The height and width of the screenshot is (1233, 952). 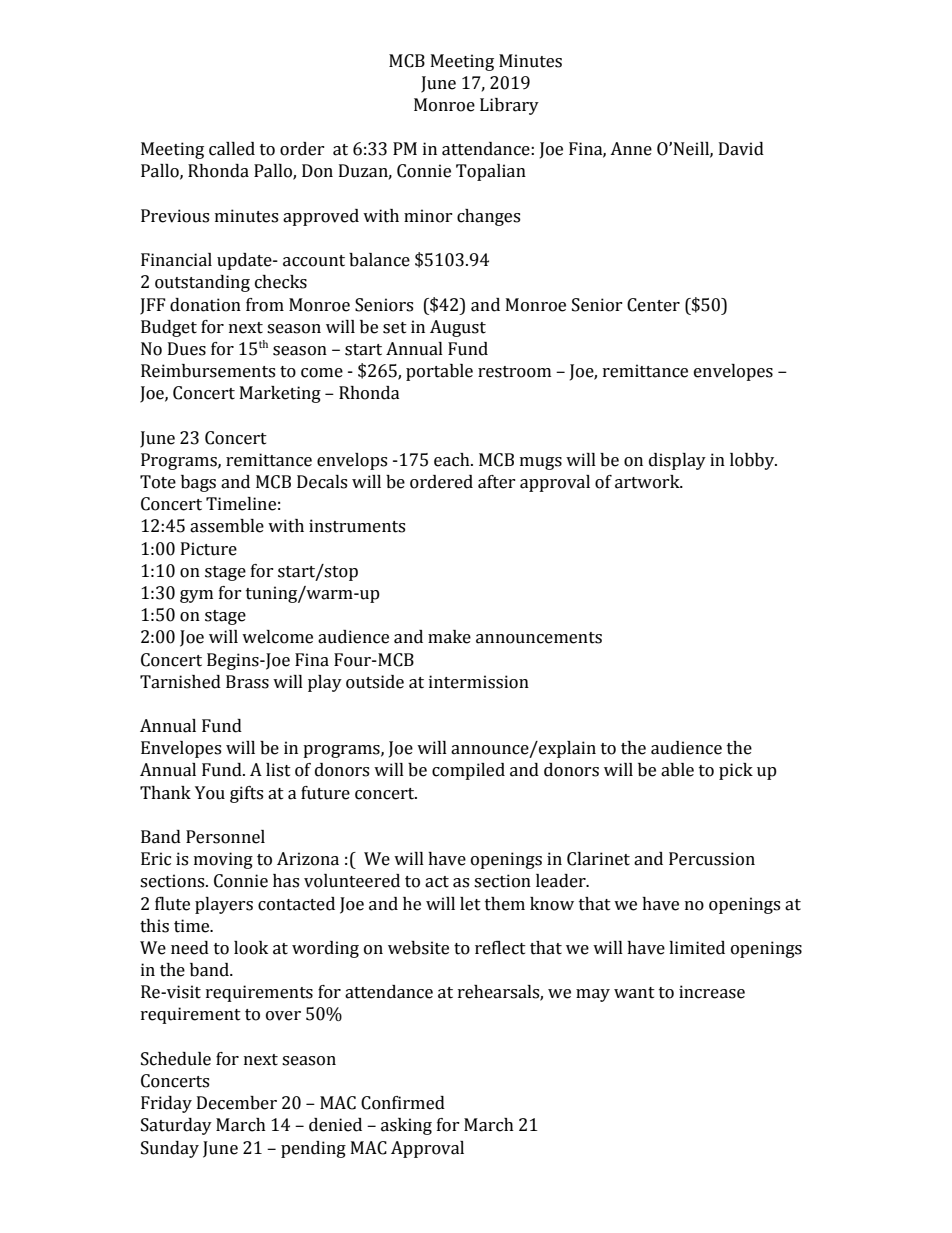 What do you see at coordinates (509, 106) in the screenshot?
I see `Library` at bounding box center [509, 106].
